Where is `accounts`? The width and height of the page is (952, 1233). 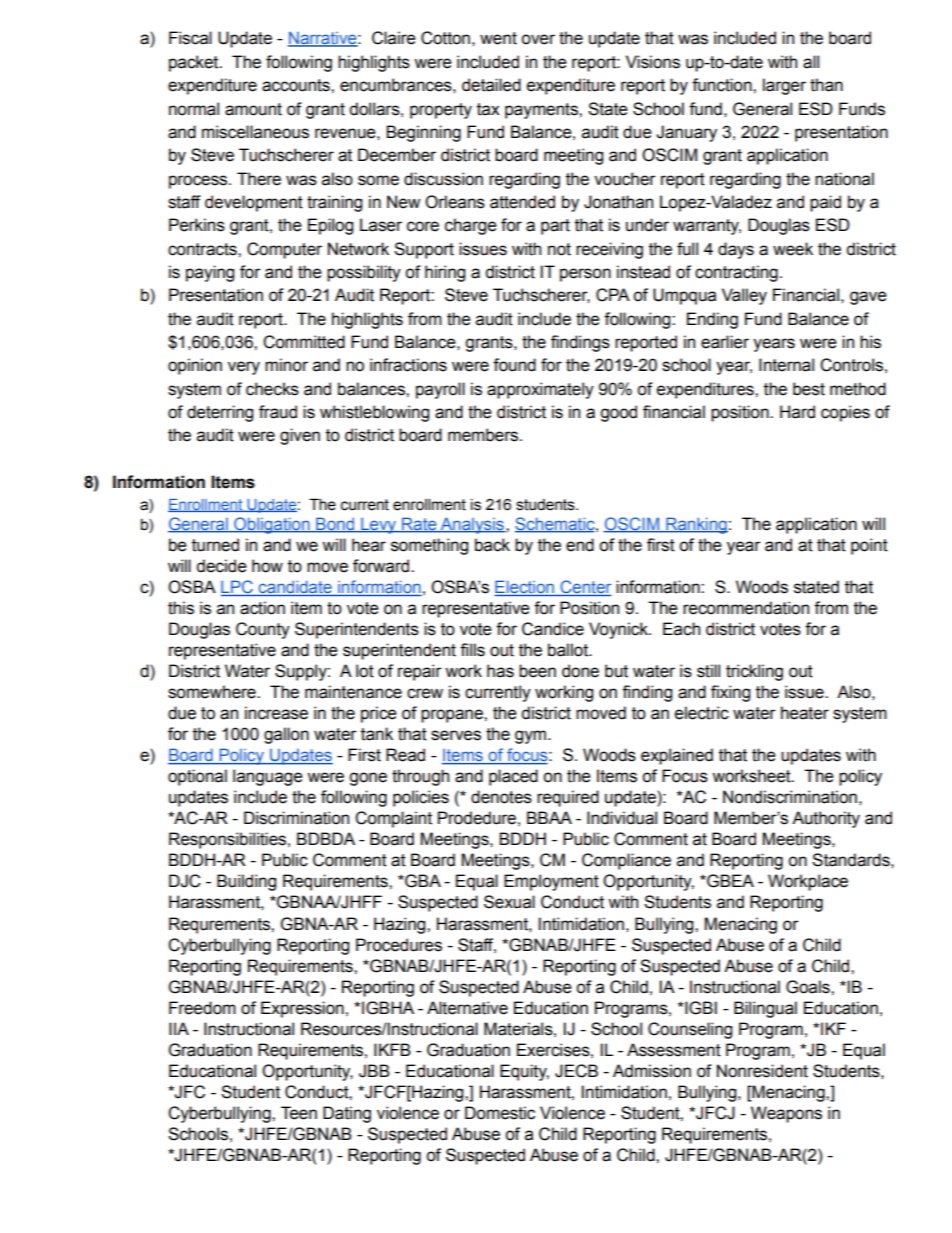 accounts is located at coordinates (297, 85).
